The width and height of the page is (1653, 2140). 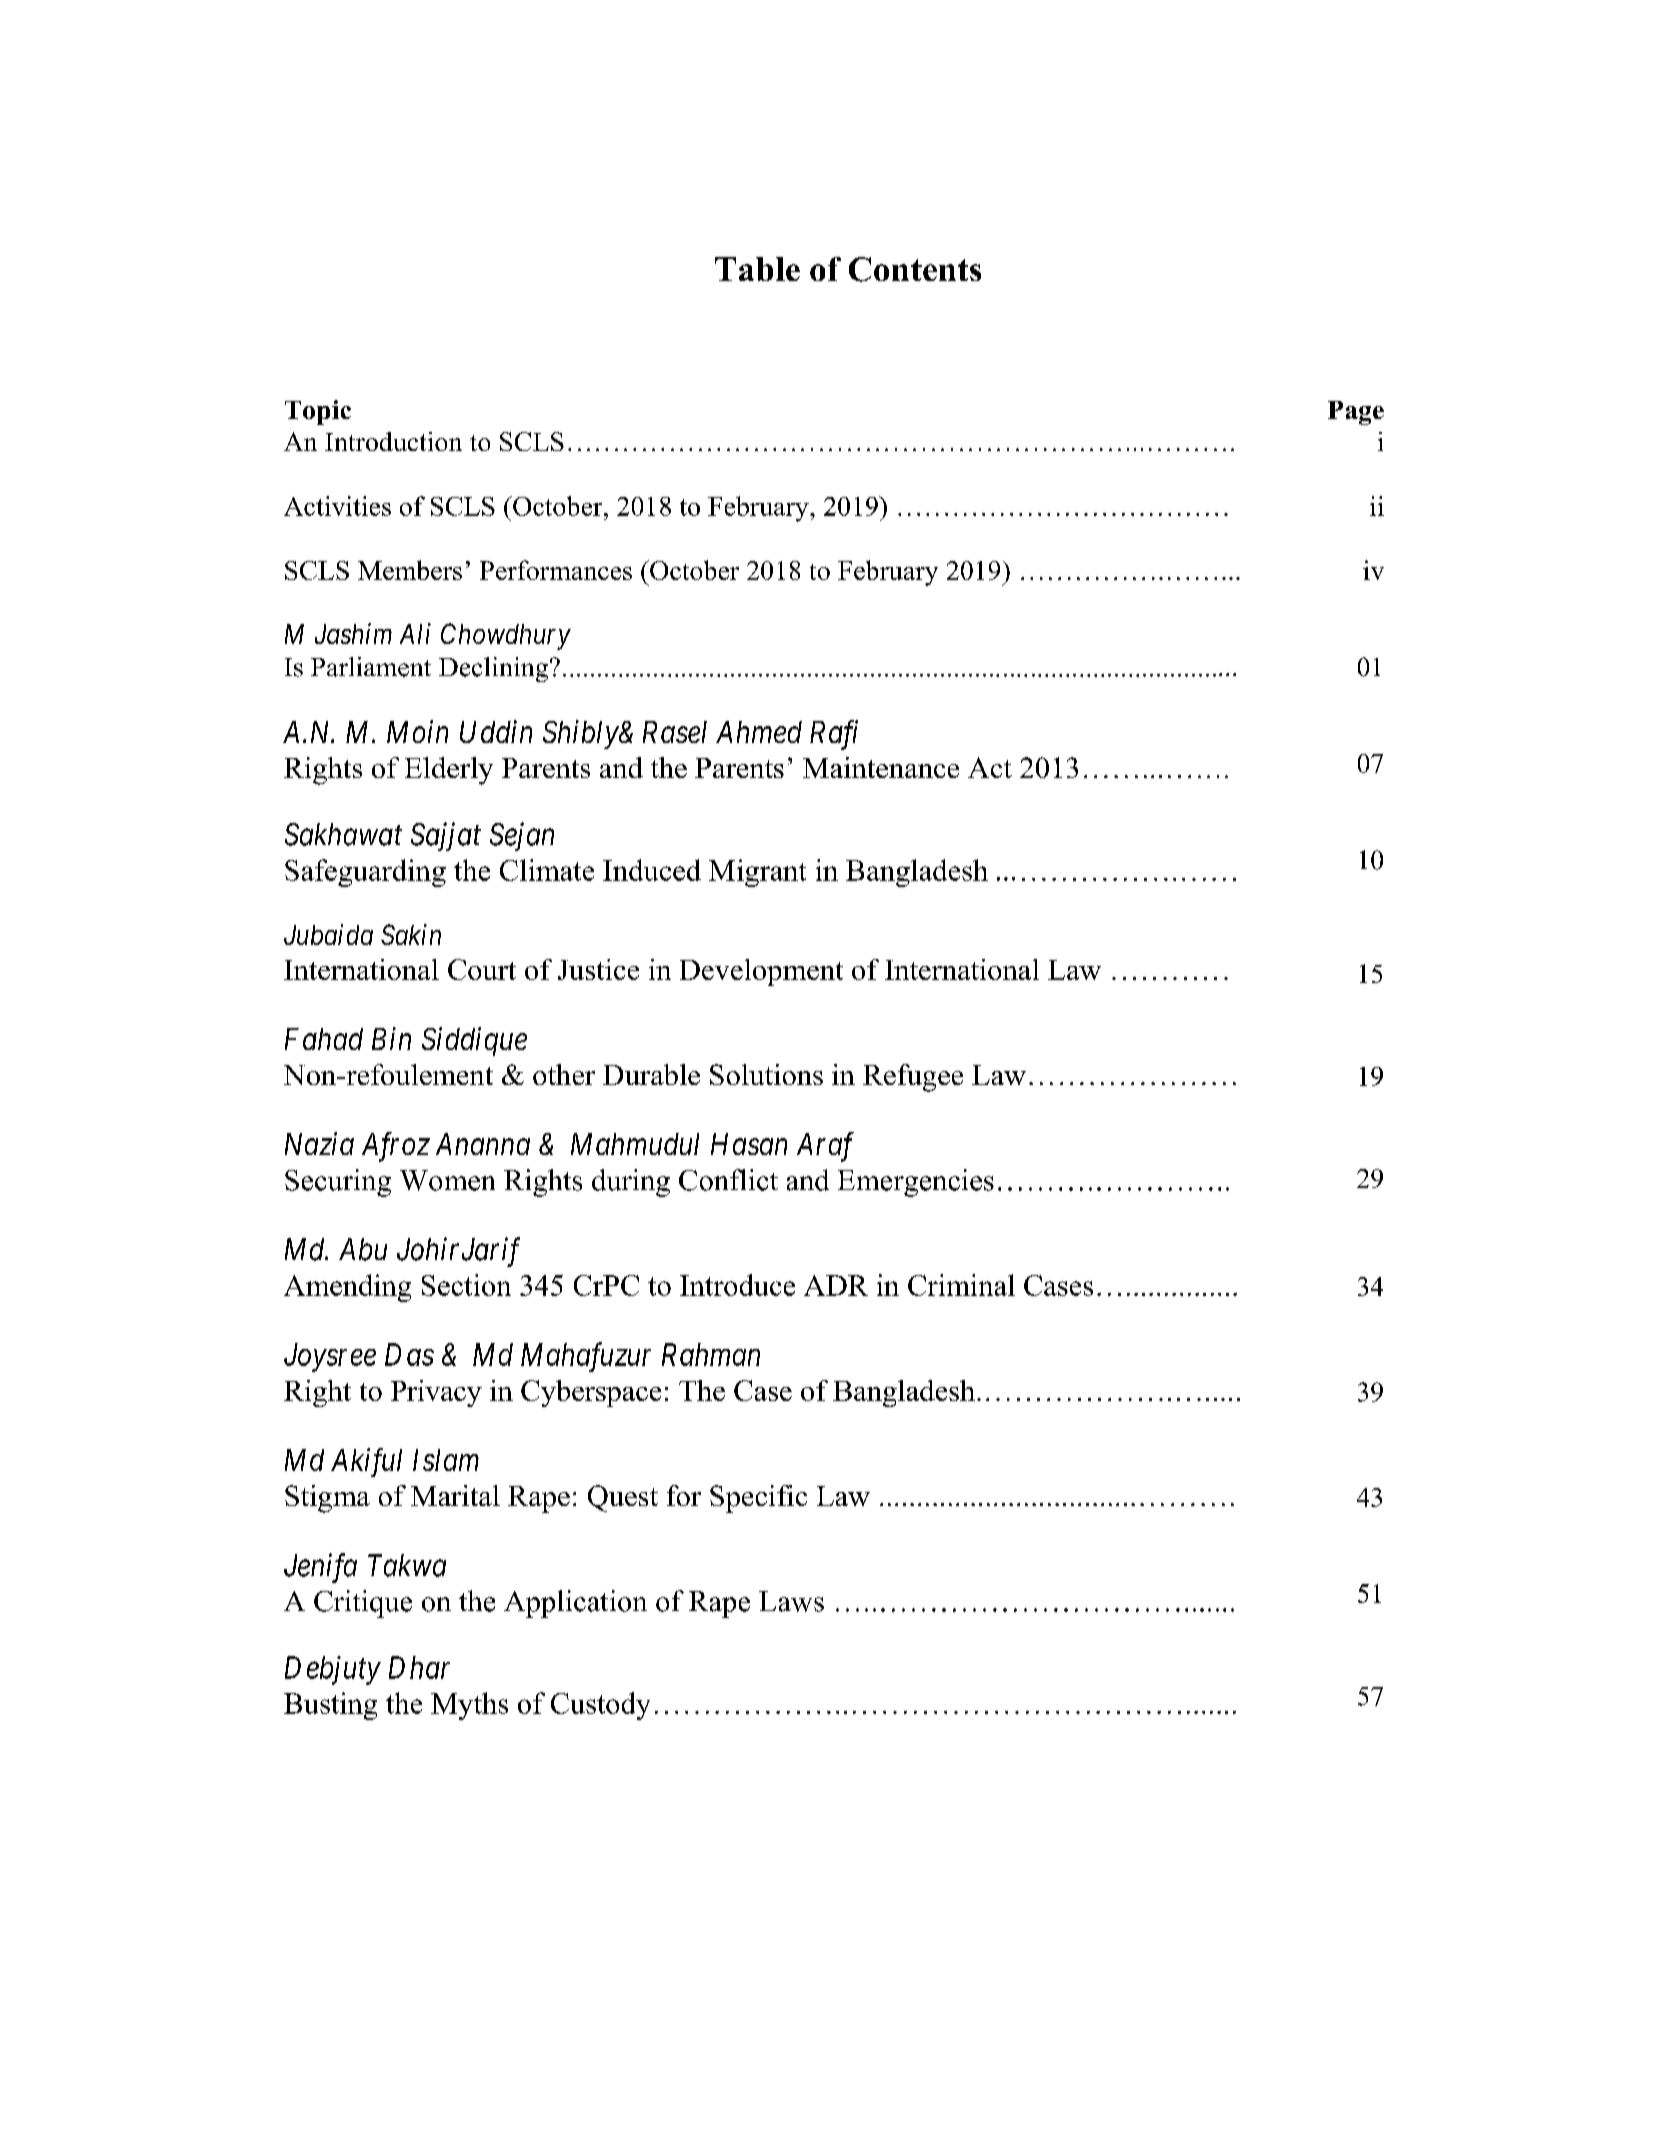 I want to click on Women, so click(x=447, y=1180).
